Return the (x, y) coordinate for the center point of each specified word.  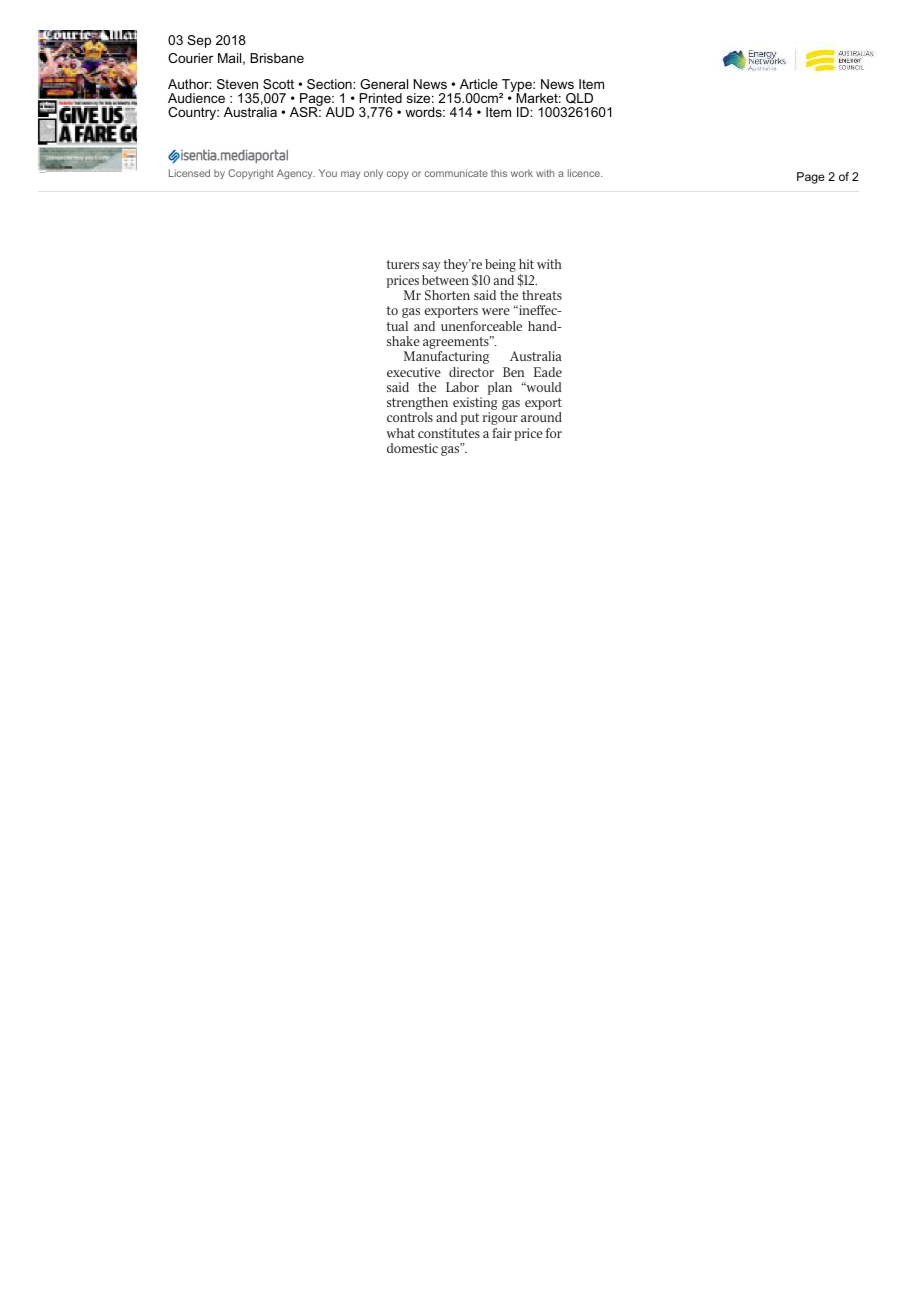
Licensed (189, 173)
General (384, 84)
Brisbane (277, 58)
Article (479, 84)
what (400, 433)
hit (526, 264)
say (431, 267)
